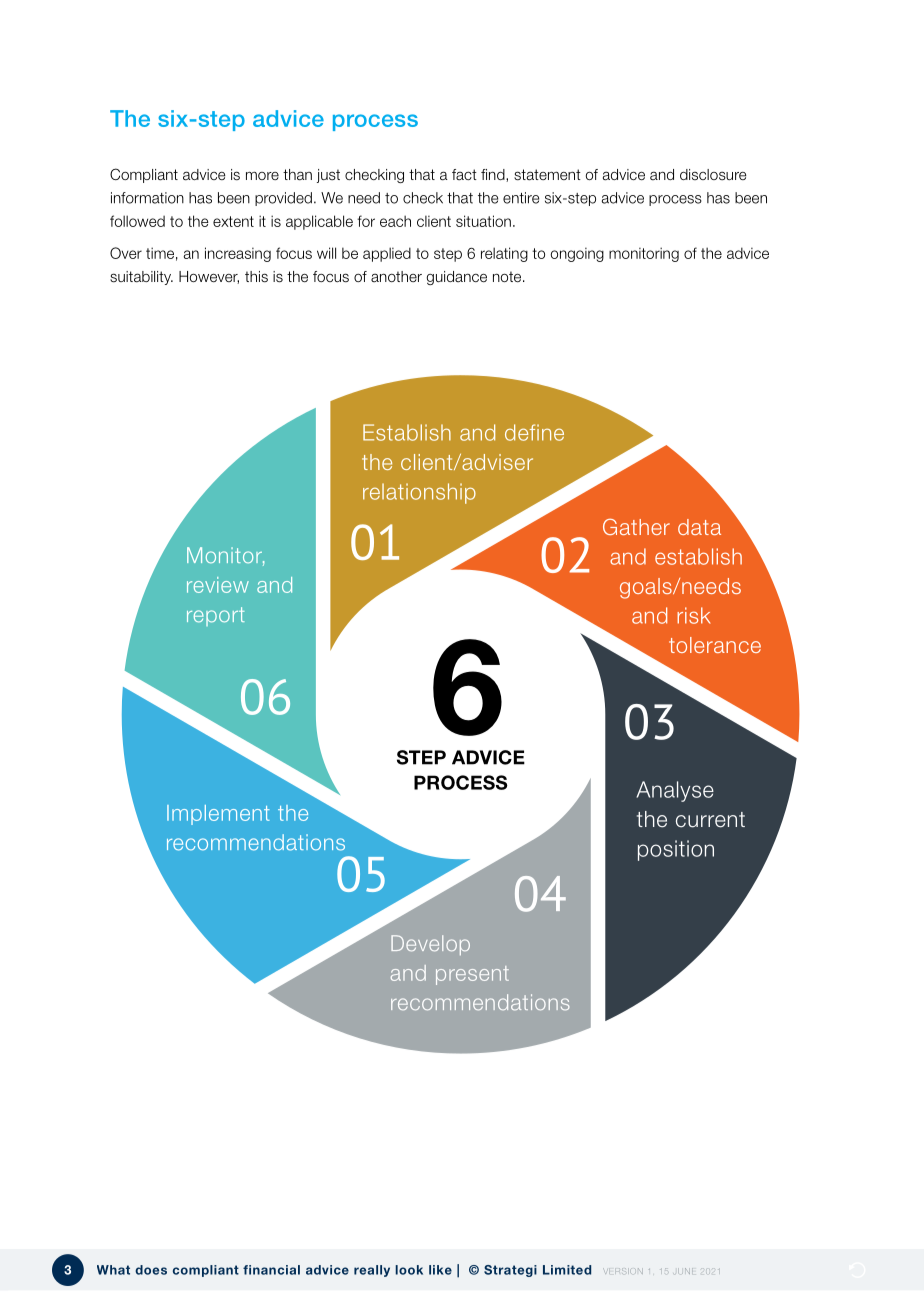 This document has width=924, height=1308. Describe the element at coordinates (713, 175) in the document. I see `disclosure` at that location.
